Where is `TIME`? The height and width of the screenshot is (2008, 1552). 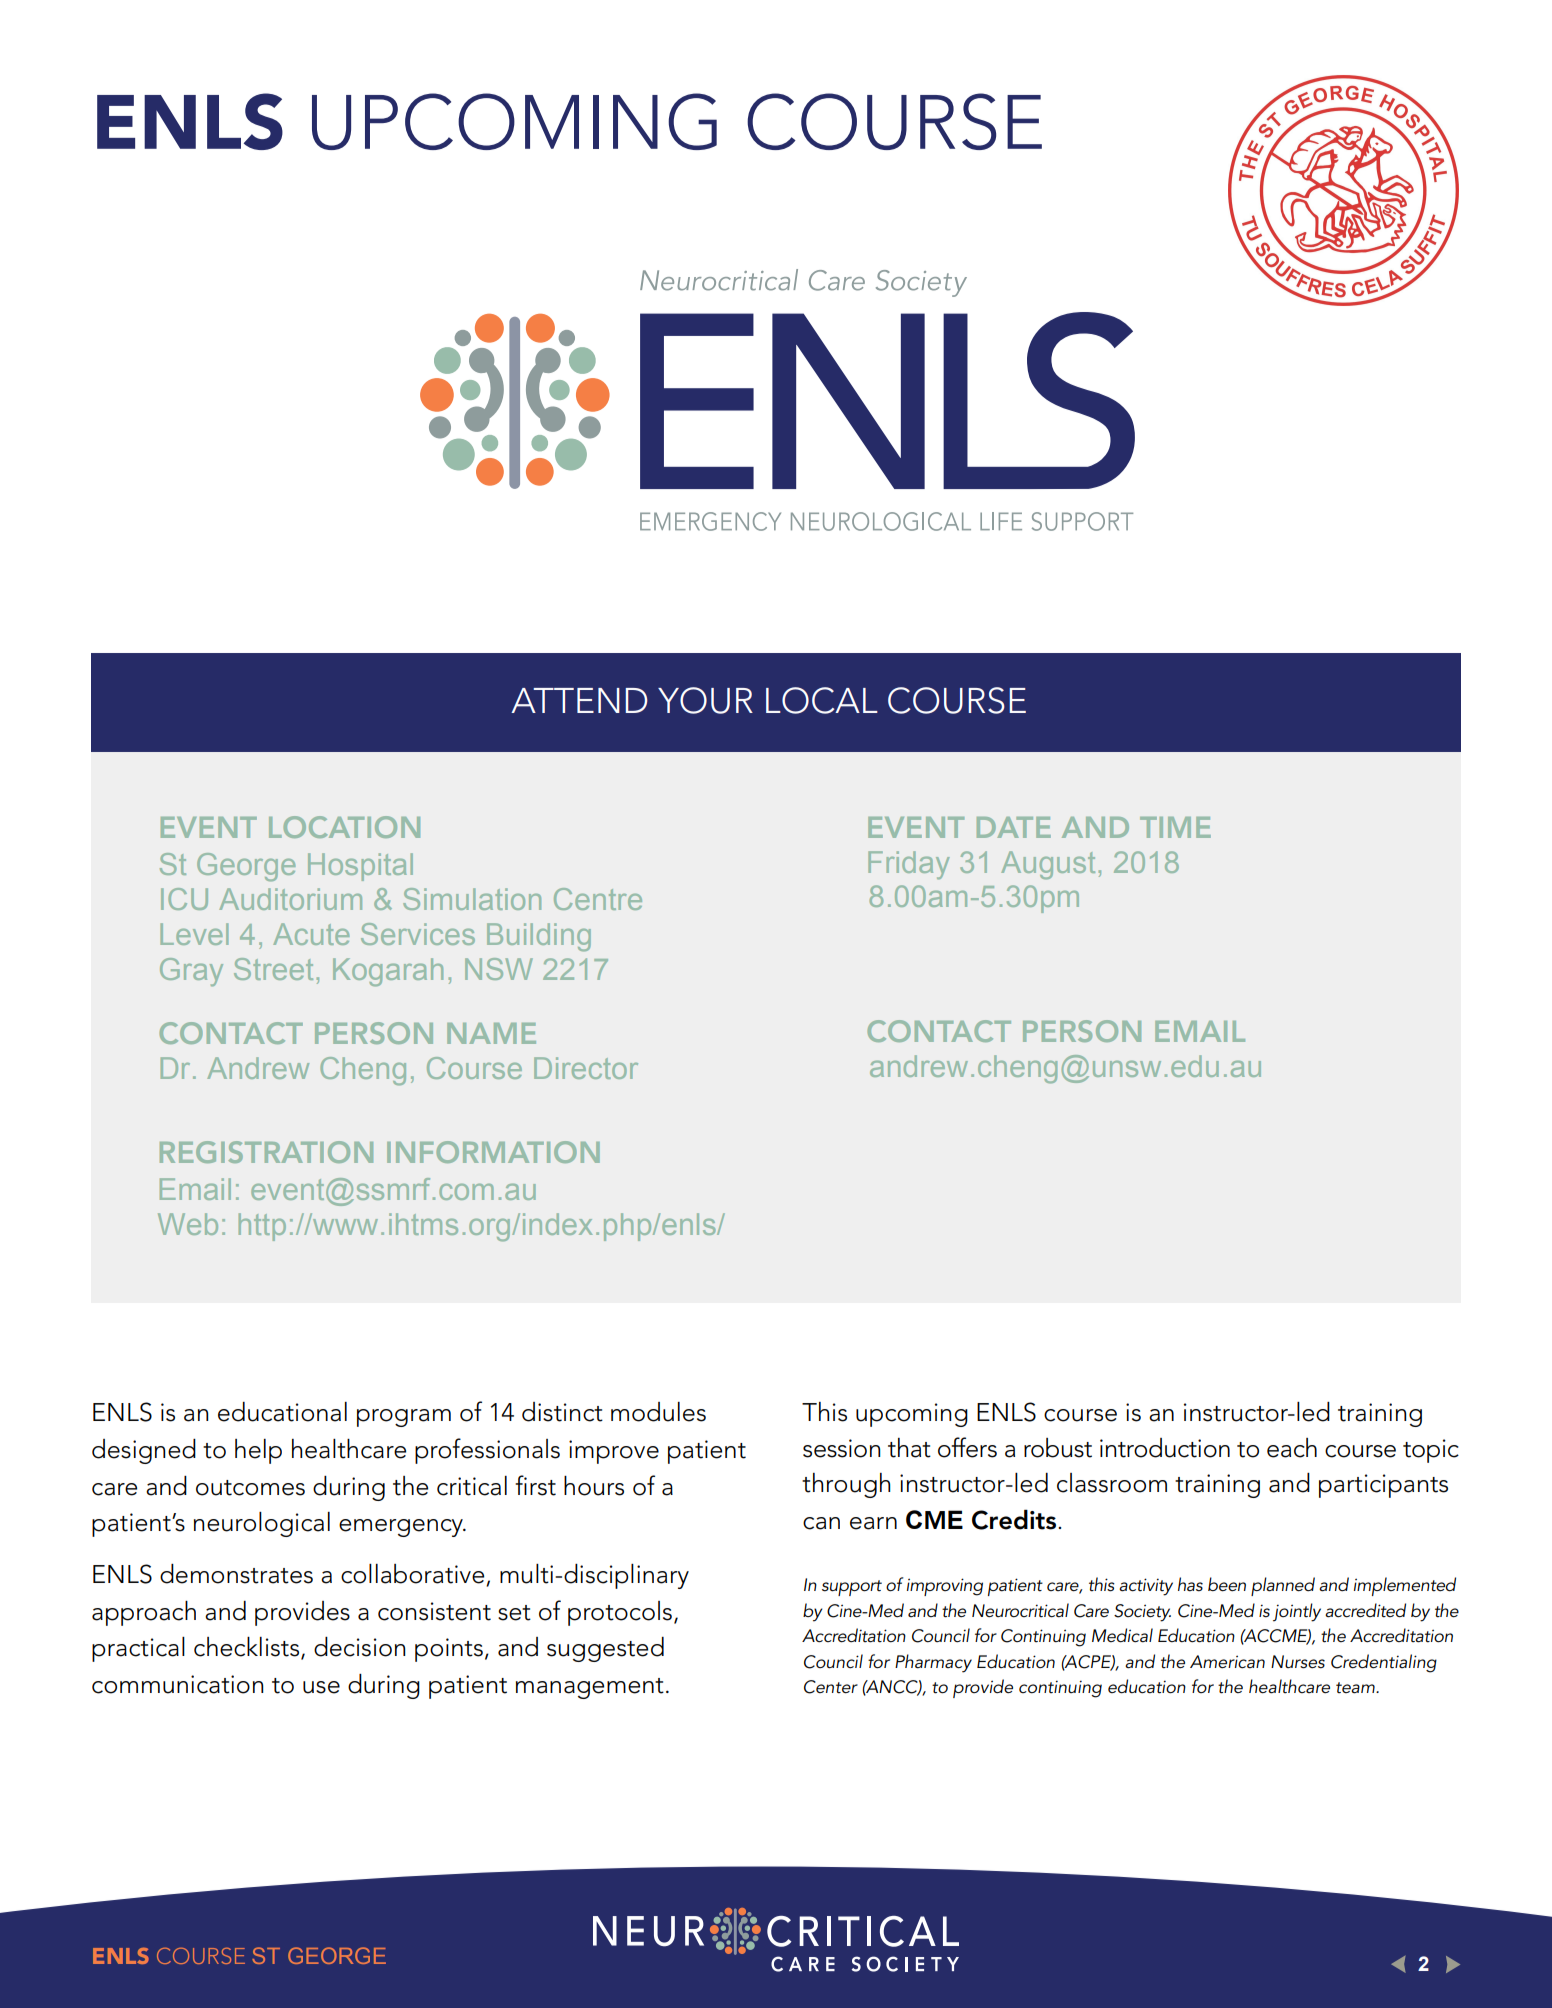 TIME is located at coordinates (1175, 827).
